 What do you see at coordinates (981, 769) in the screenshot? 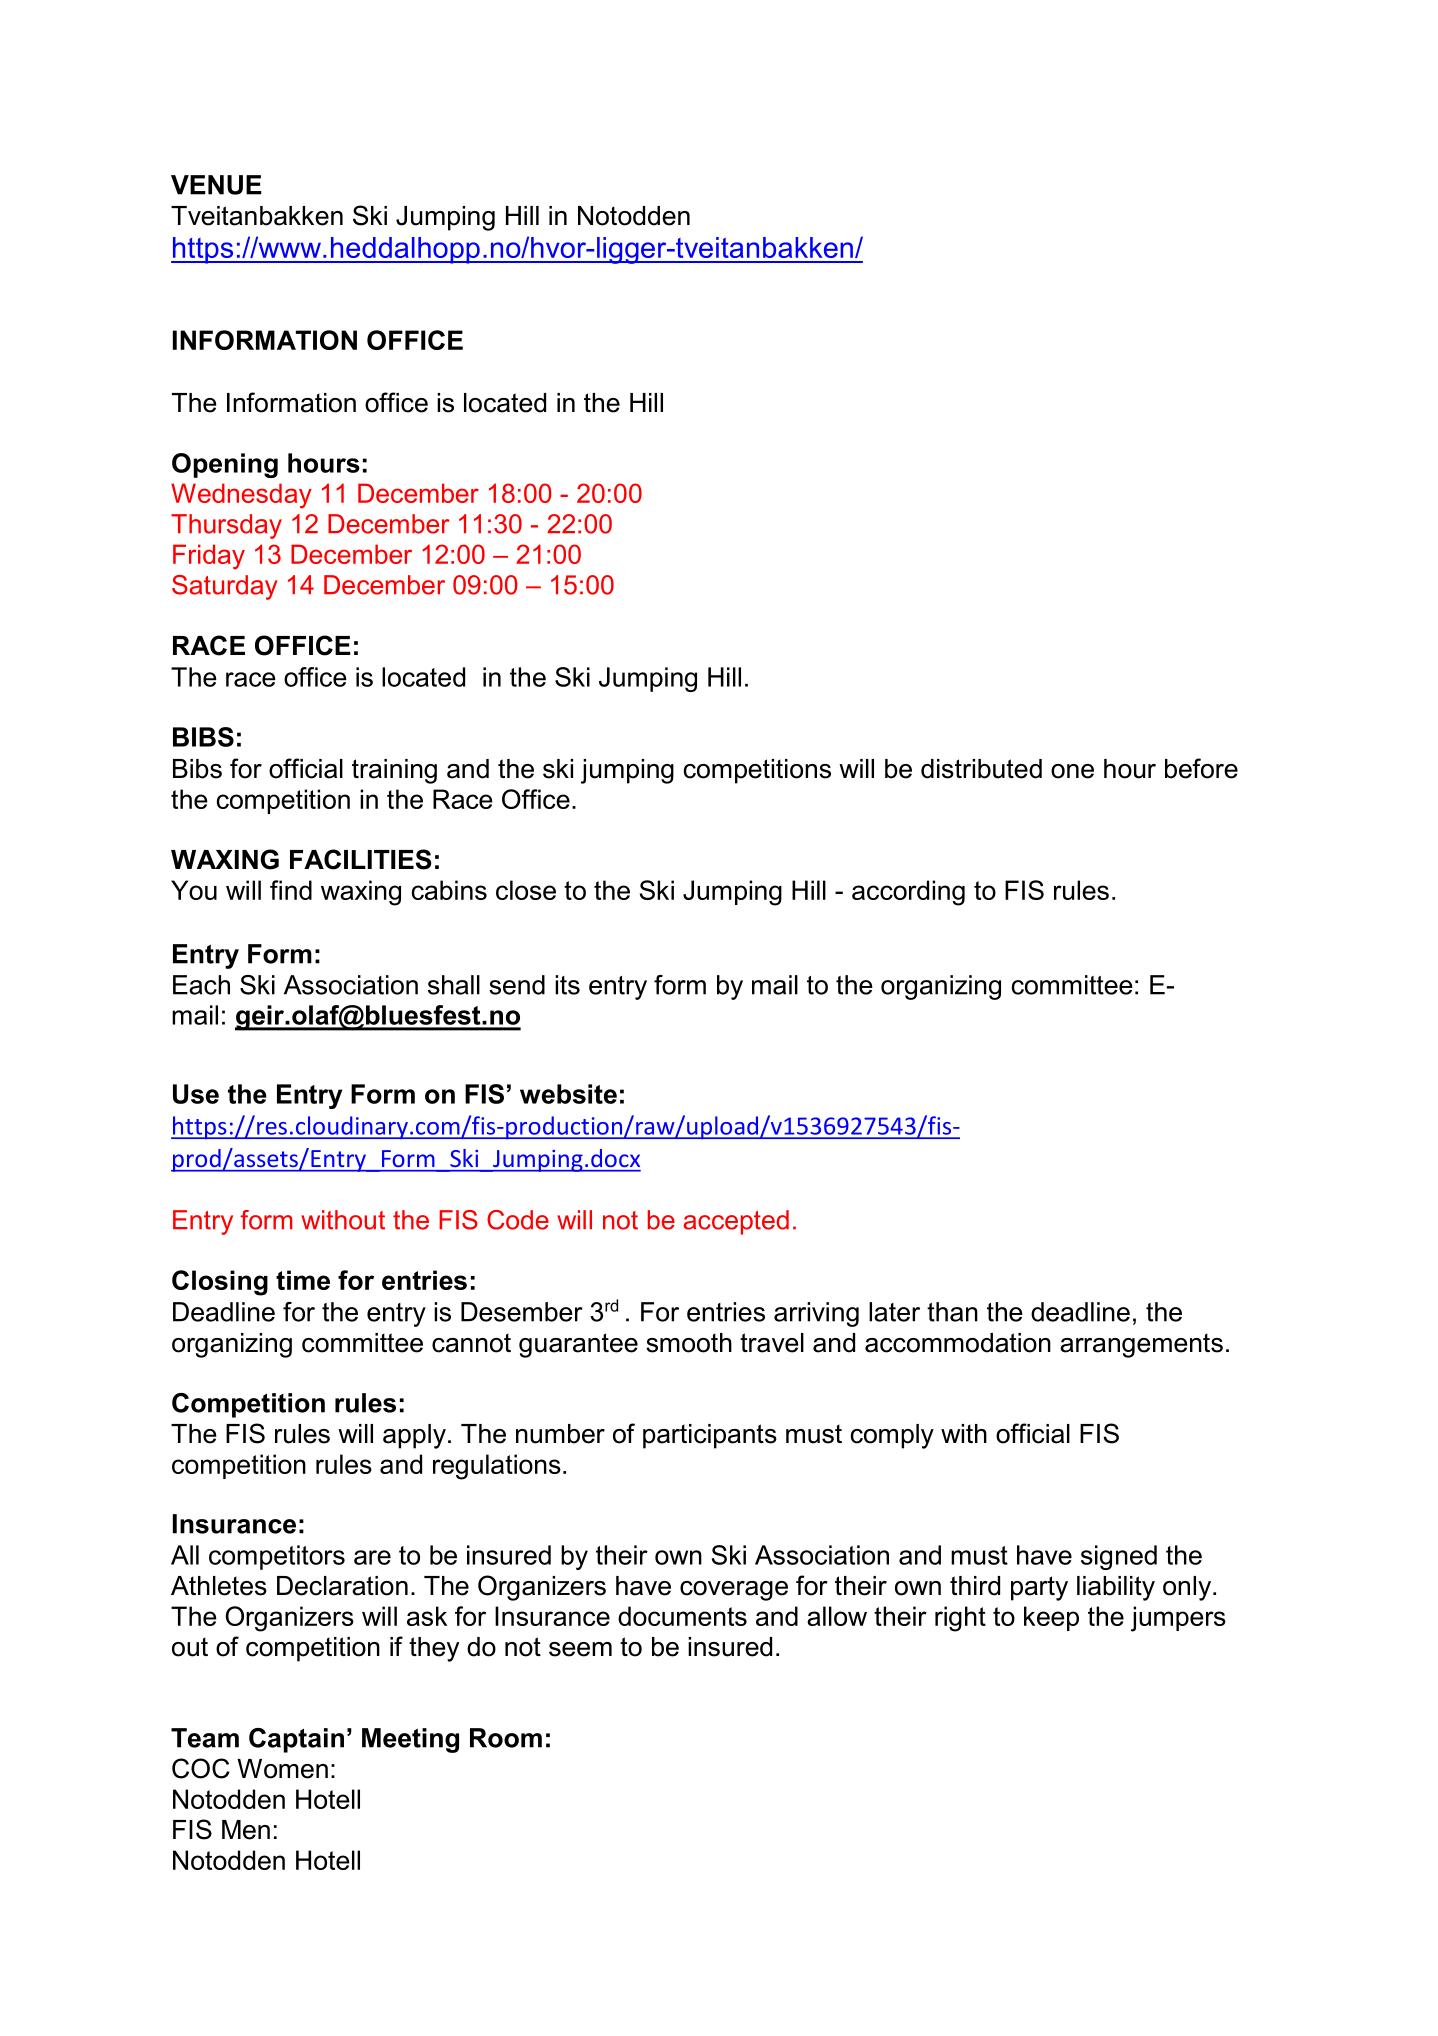
I see `distributed` at bounding box center [981, 769].
